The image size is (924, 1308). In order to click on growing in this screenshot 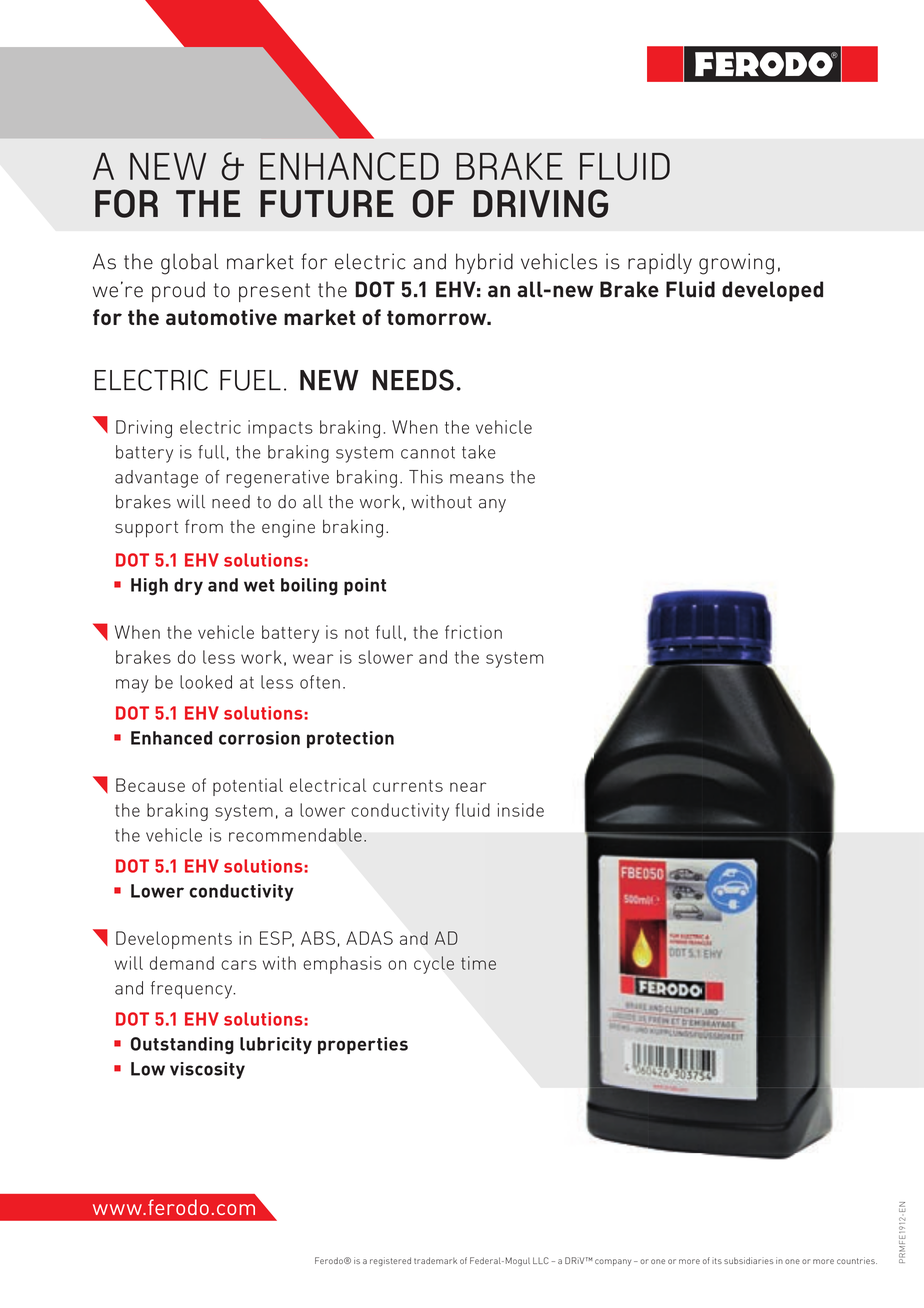, I will do `click(736, 264)`.
